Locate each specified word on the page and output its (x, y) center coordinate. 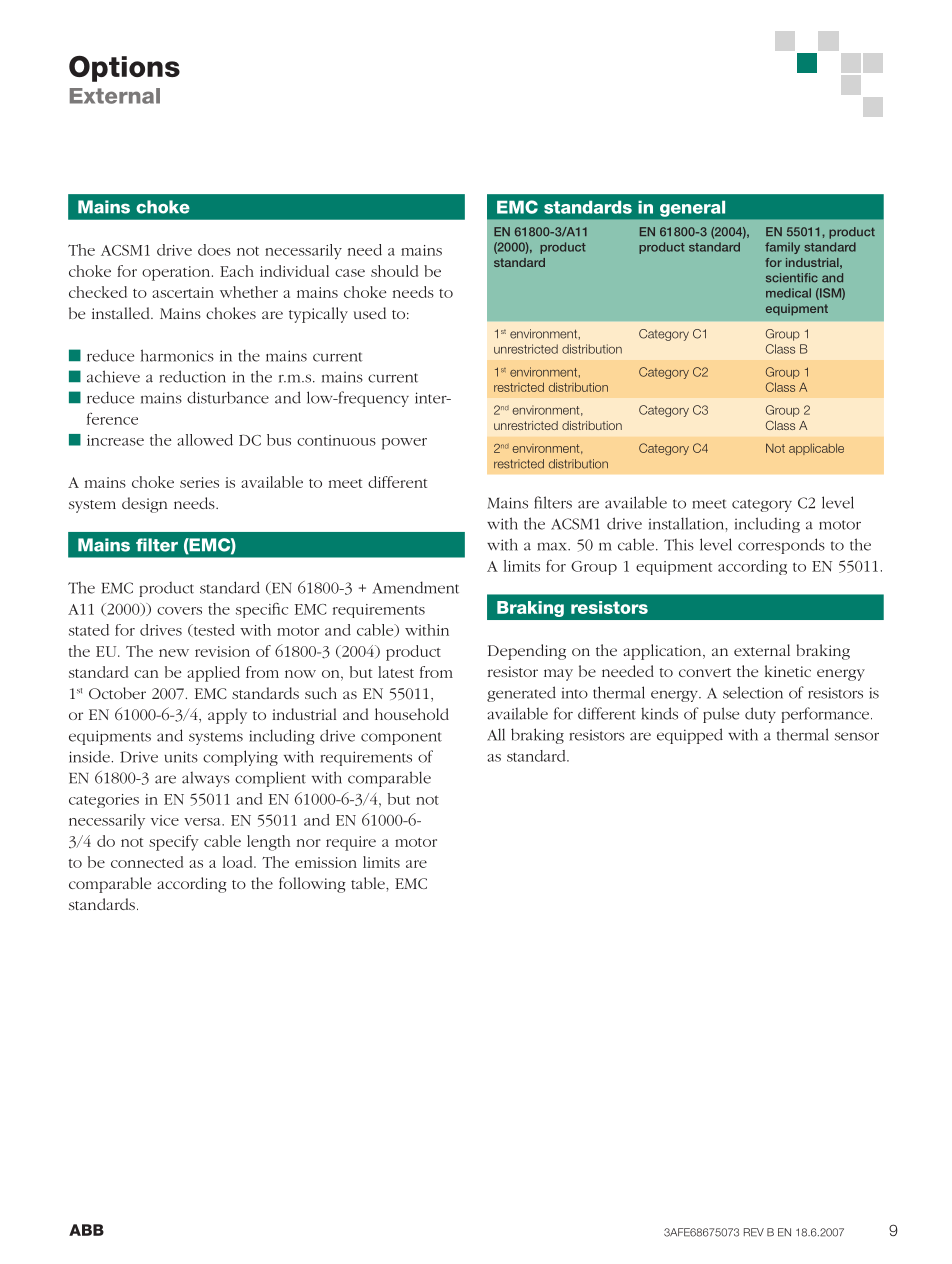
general (692, 209)
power (404, 444)
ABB (86, 1230)
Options (124, 69)
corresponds (781, 546)
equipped (690, 736)
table (369, 883)
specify (174, 843)
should (394, 271)
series (199, 482)
